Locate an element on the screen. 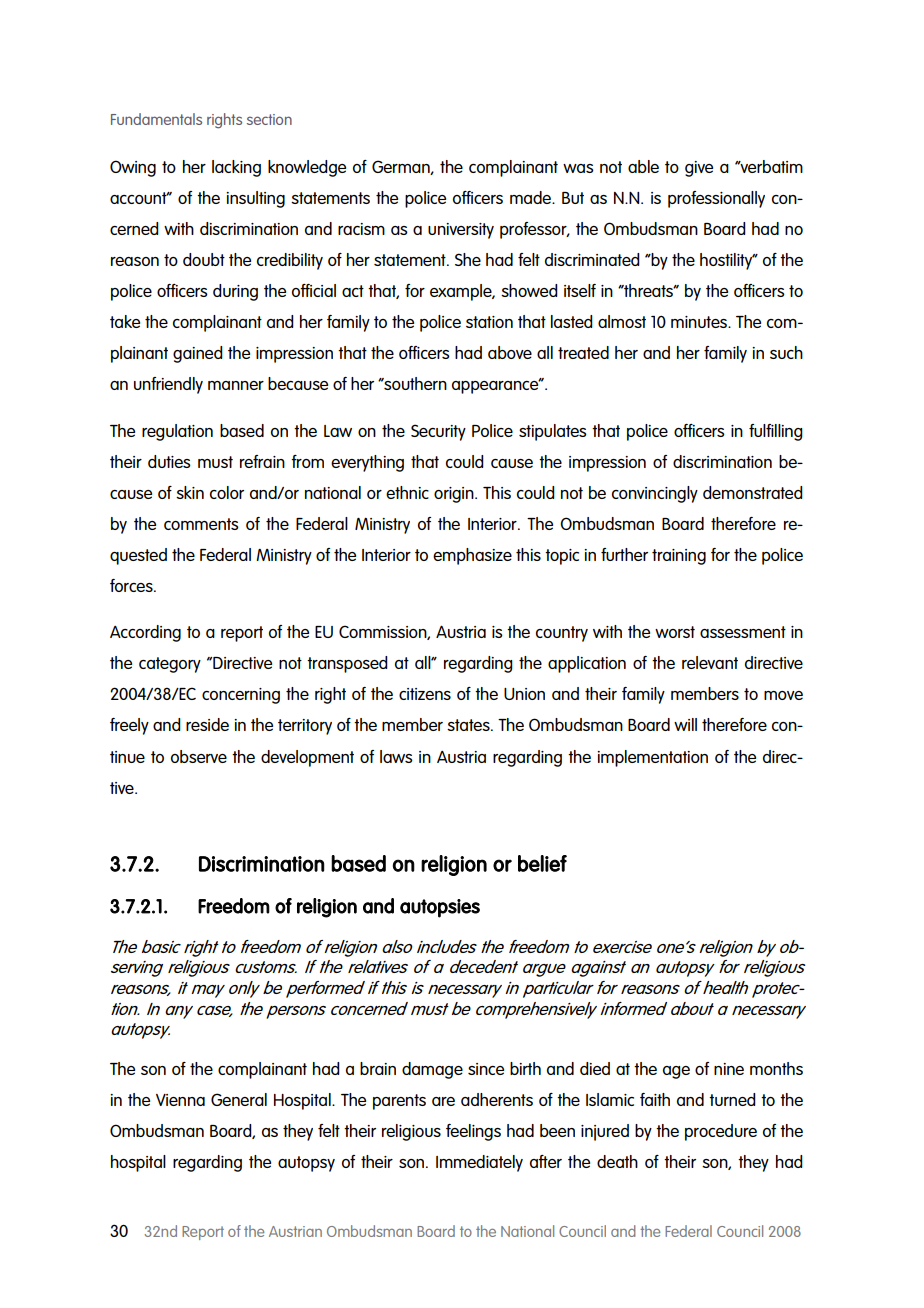 The height and width of the screenshot is (1308, 924). lacking is located at coordinates (236, 168).
